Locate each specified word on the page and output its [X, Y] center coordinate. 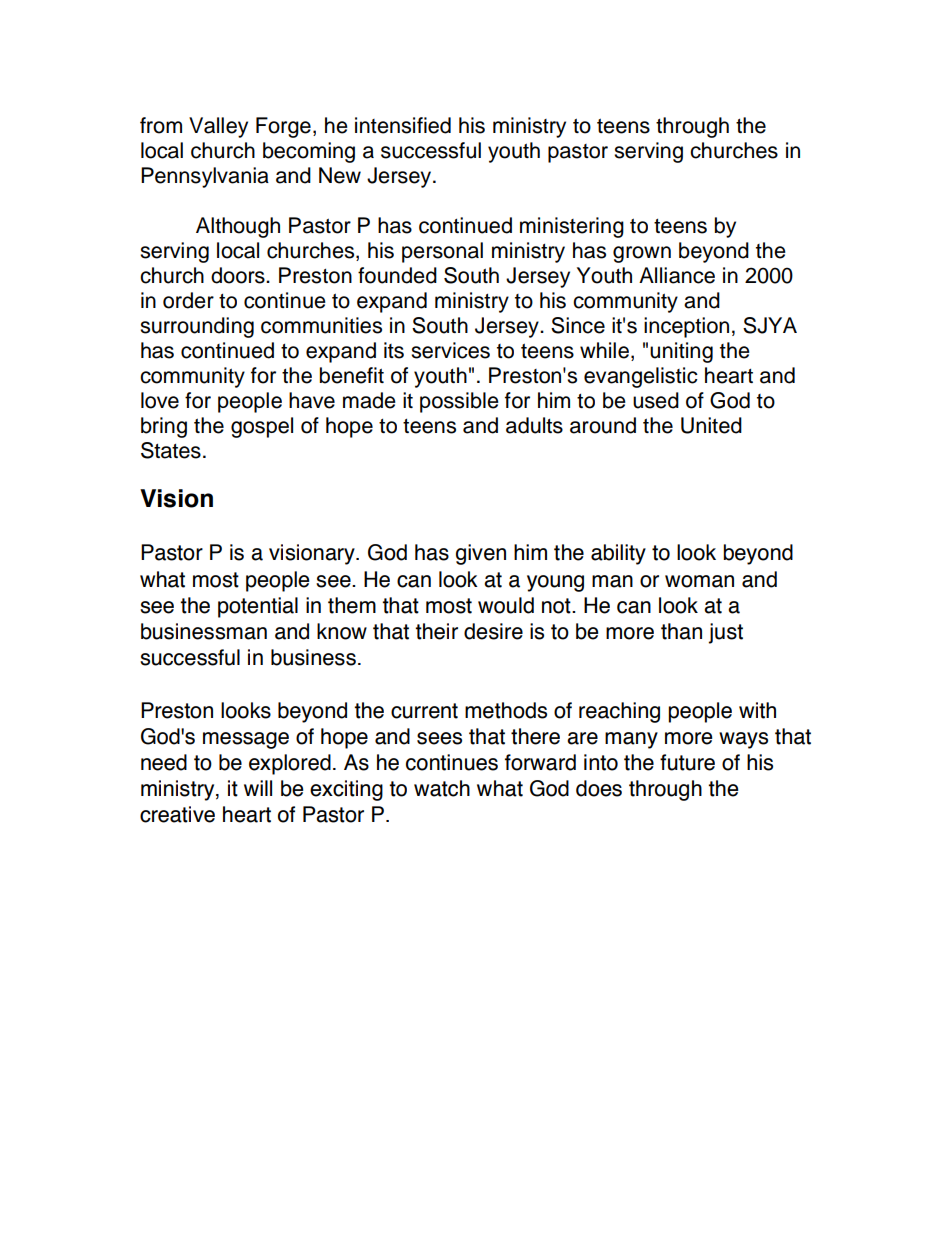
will [258, 788]
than [681, 631]
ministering [572, 227]
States [171, 450]
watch [442, 788]
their [436, 631]
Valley [218, 127]
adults [534, 425]
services [450, 350]
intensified [403, 125]
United [711, 425]
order [188, 300]
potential [258, 607]
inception [686, 327]
